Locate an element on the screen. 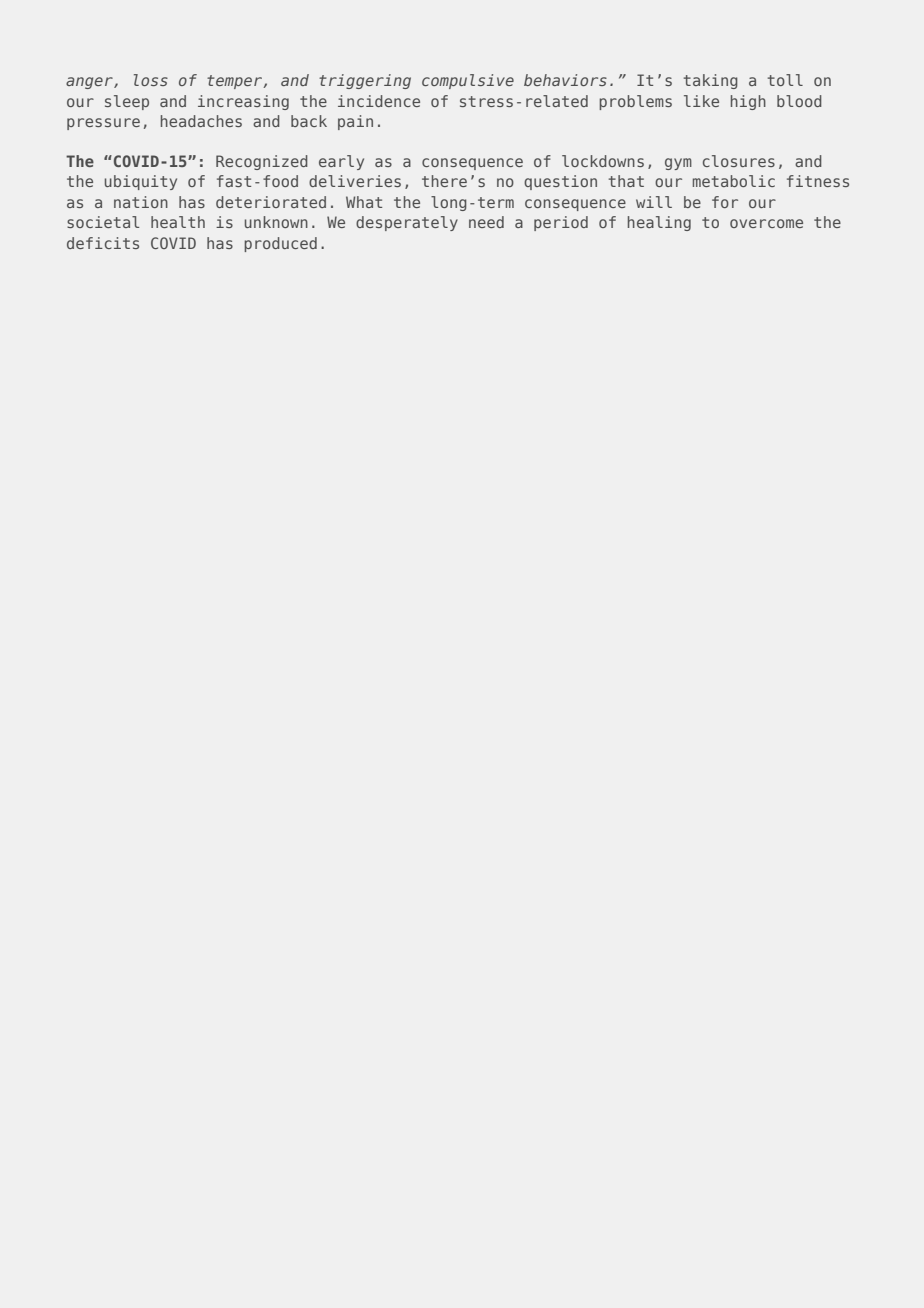 This screenshot has width=924, height=1308. deficits is located at coordinates (103, 243).
